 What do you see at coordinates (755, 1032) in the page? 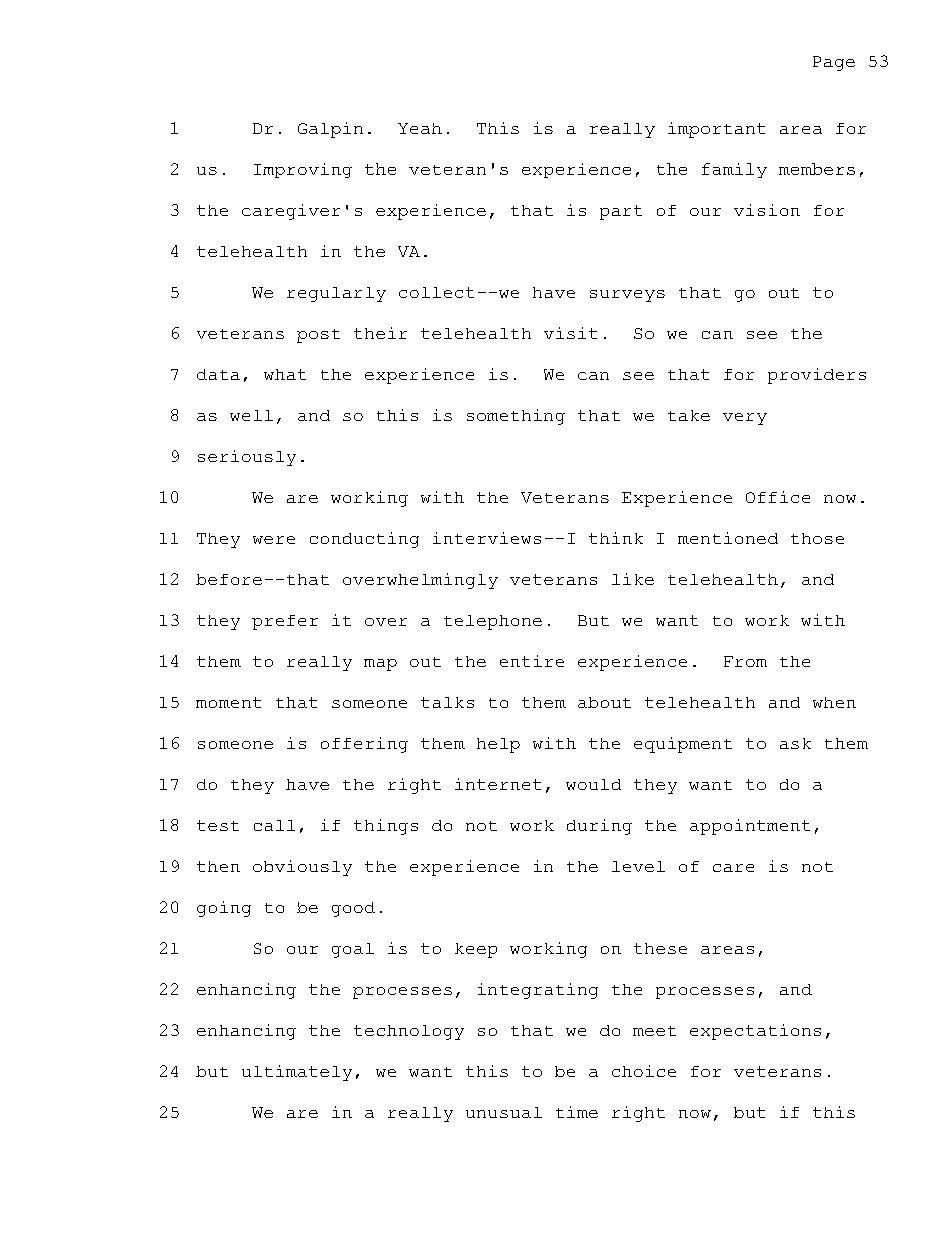
I see `expectations` at bounding box center [755, 1032].
